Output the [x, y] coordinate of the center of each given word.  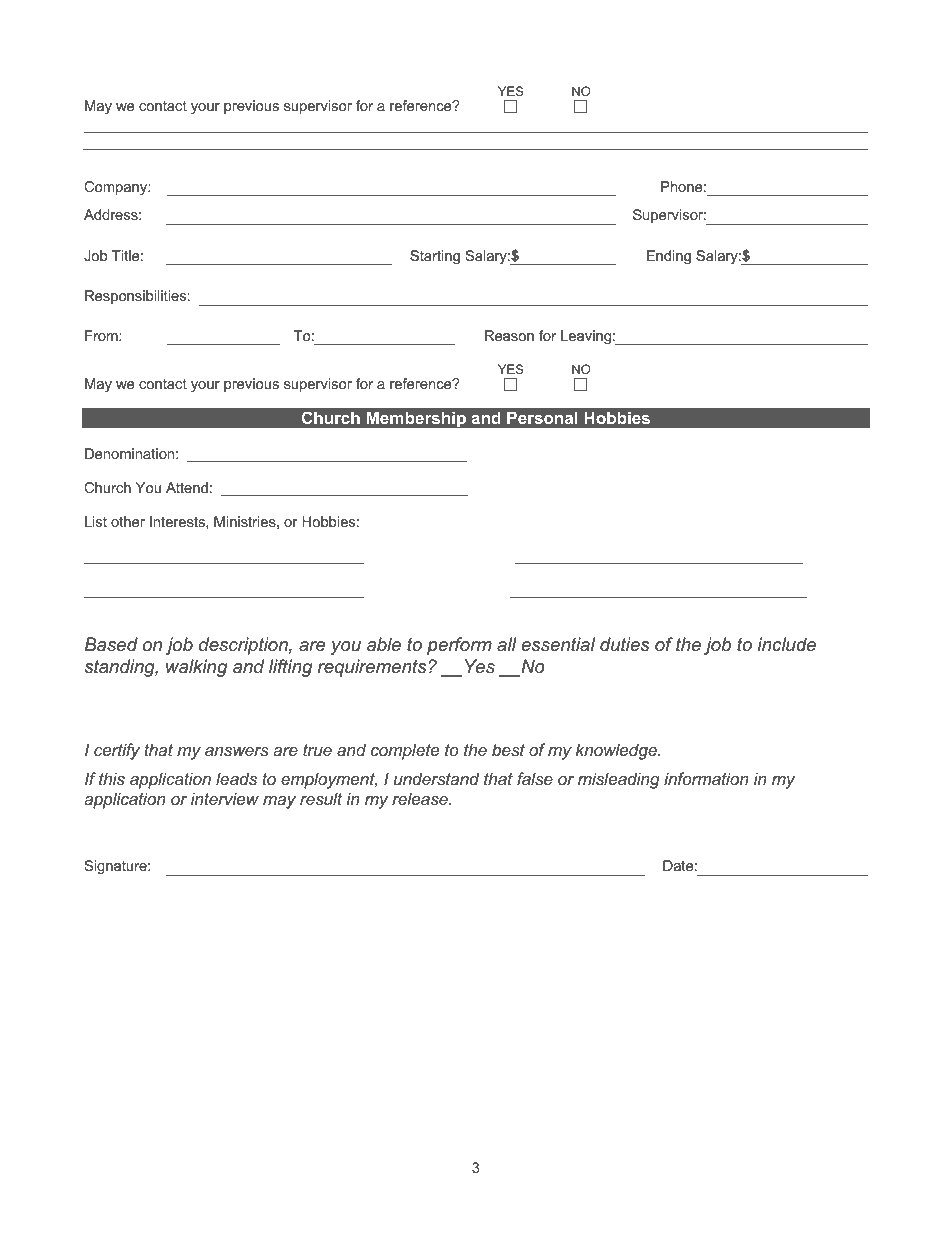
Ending [669, 257]
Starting [435, 257]
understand [436, 778]
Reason [509, 335]
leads [236, 778]
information [706, 778]
